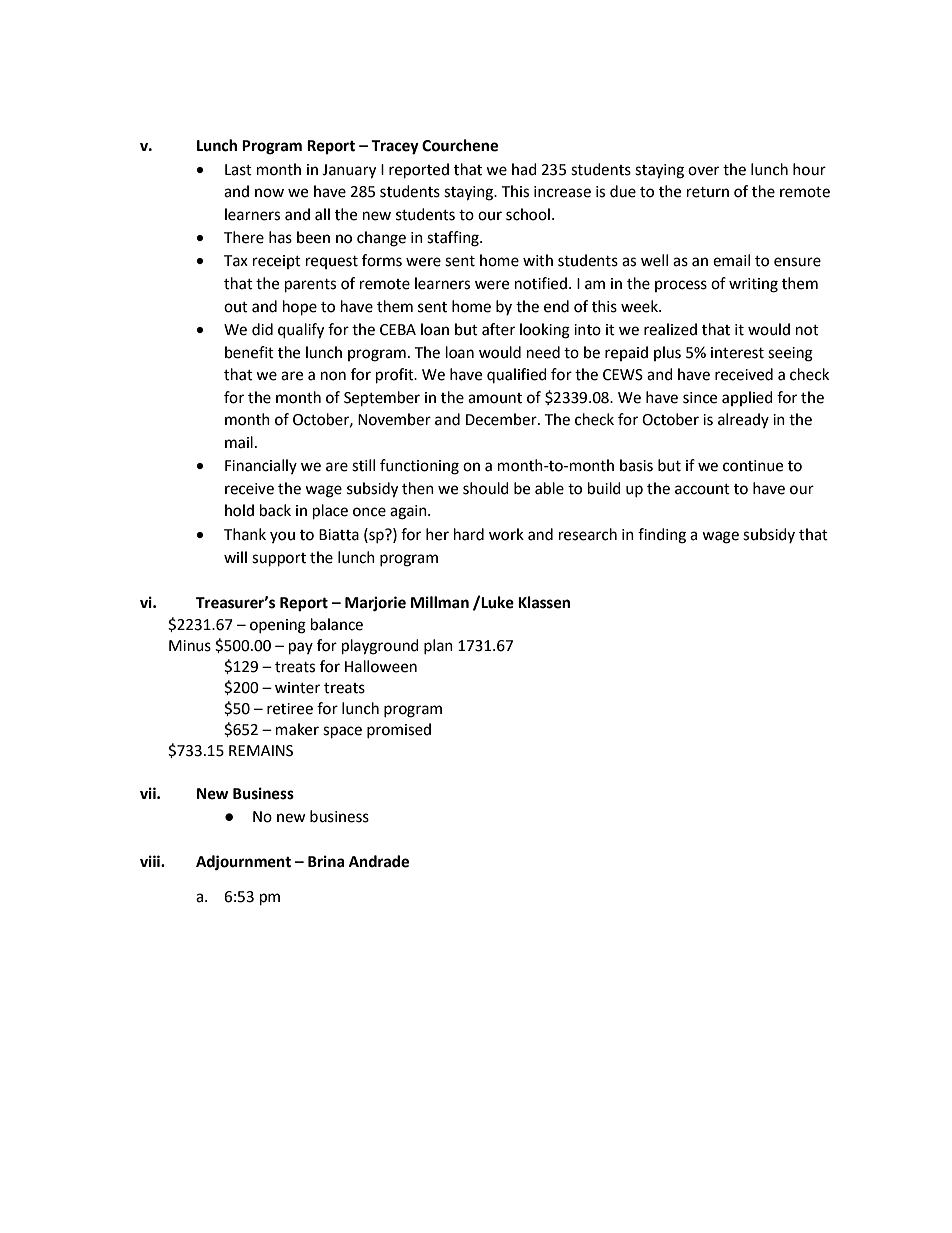 This screenshot has height=1233, width=952. Describe the element at coordinates (238, 170) in the screenshot. I see `Last` at that location.
